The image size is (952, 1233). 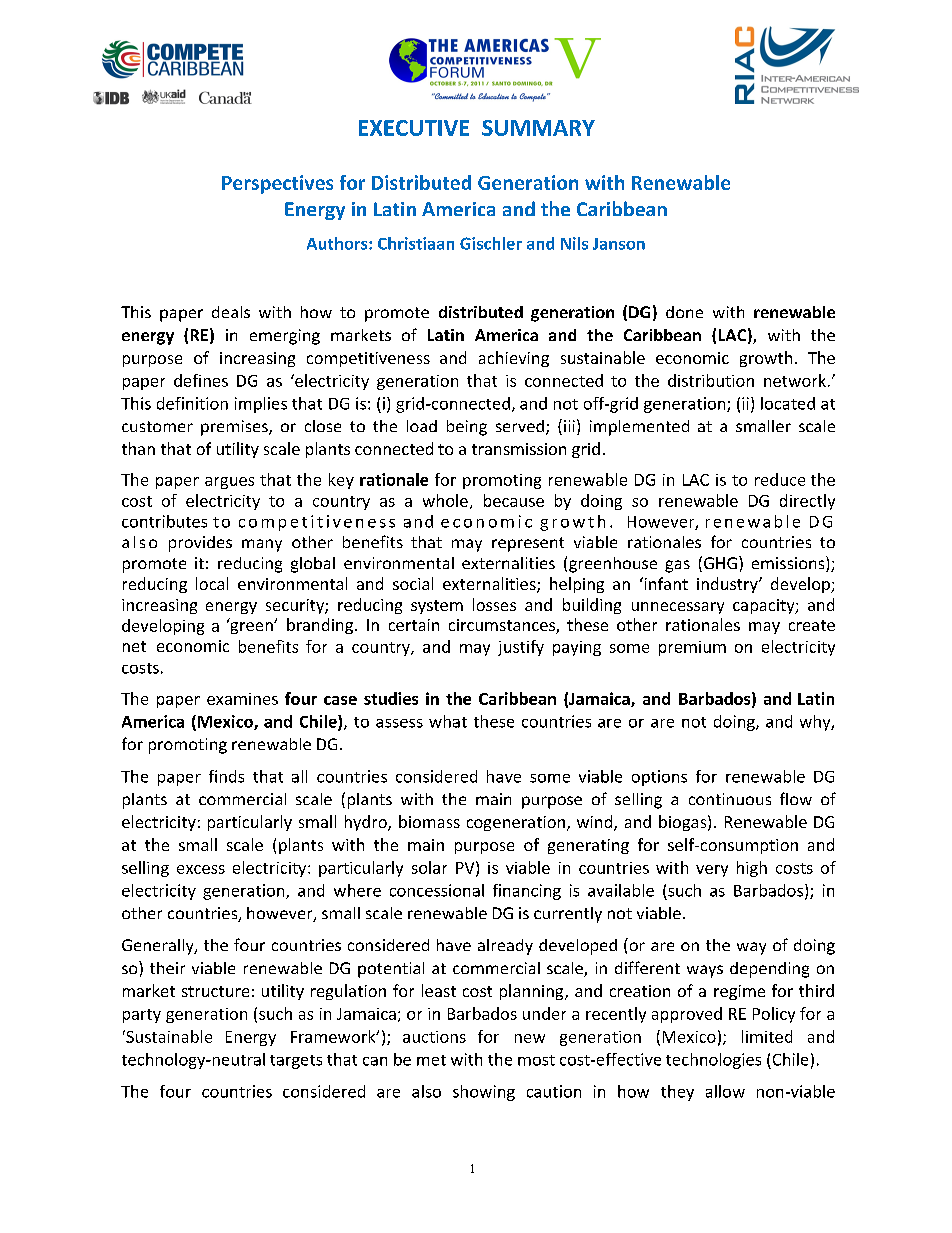 What do you see at coordinates (538, 128) in the screenshot?
I see `SUMMARY` at bounding box center [538, 128].
